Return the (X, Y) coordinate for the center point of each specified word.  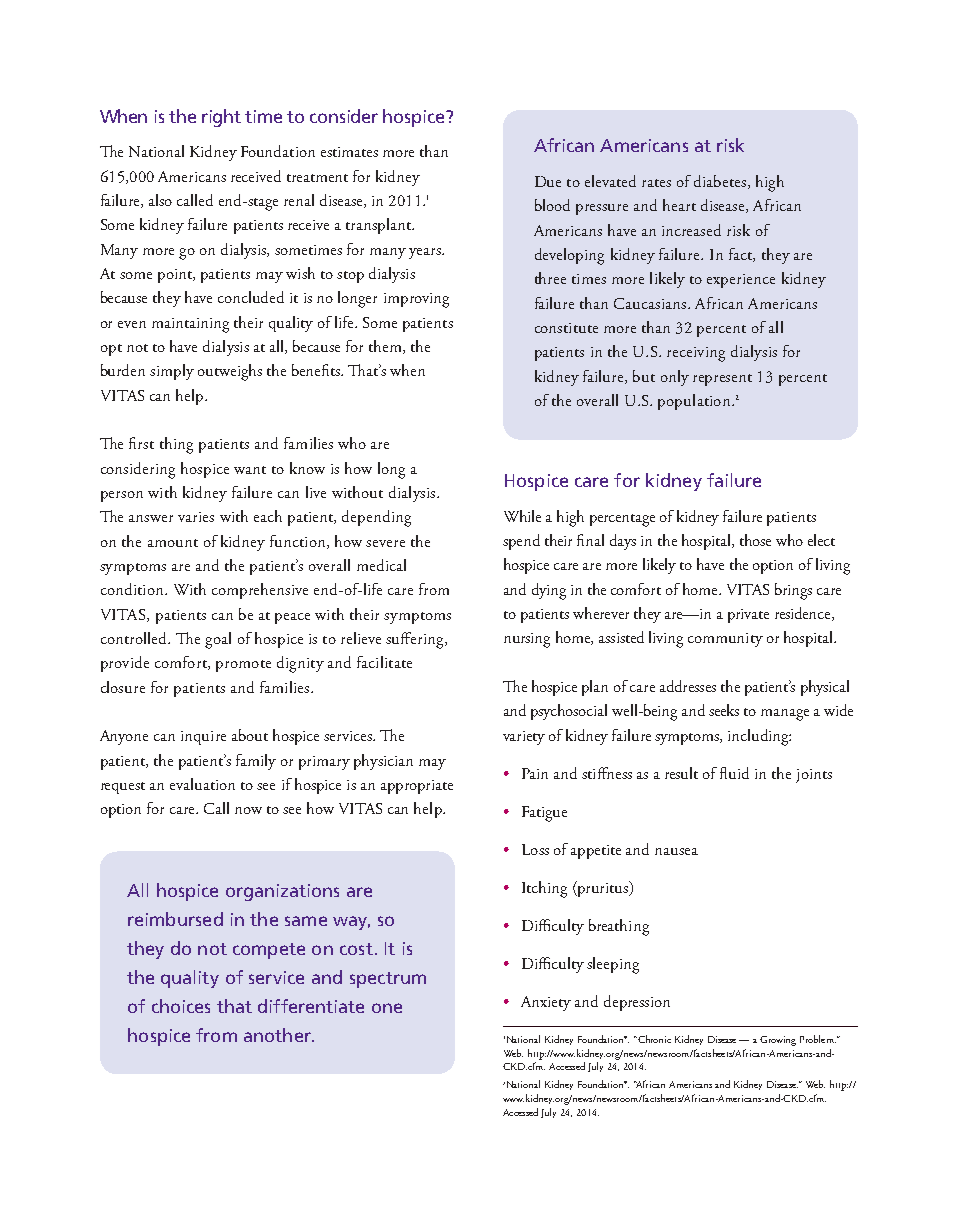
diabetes (721, 182)
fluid (734, 773)
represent (722, 380)
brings (793, 591)
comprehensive (260, 591)
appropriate (417, 787)
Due (548, 181)
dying (549, 591)
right (221, 118)
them (386, 347)
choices (181, 1006)
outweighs (230, 372)
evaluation (202, 784)
